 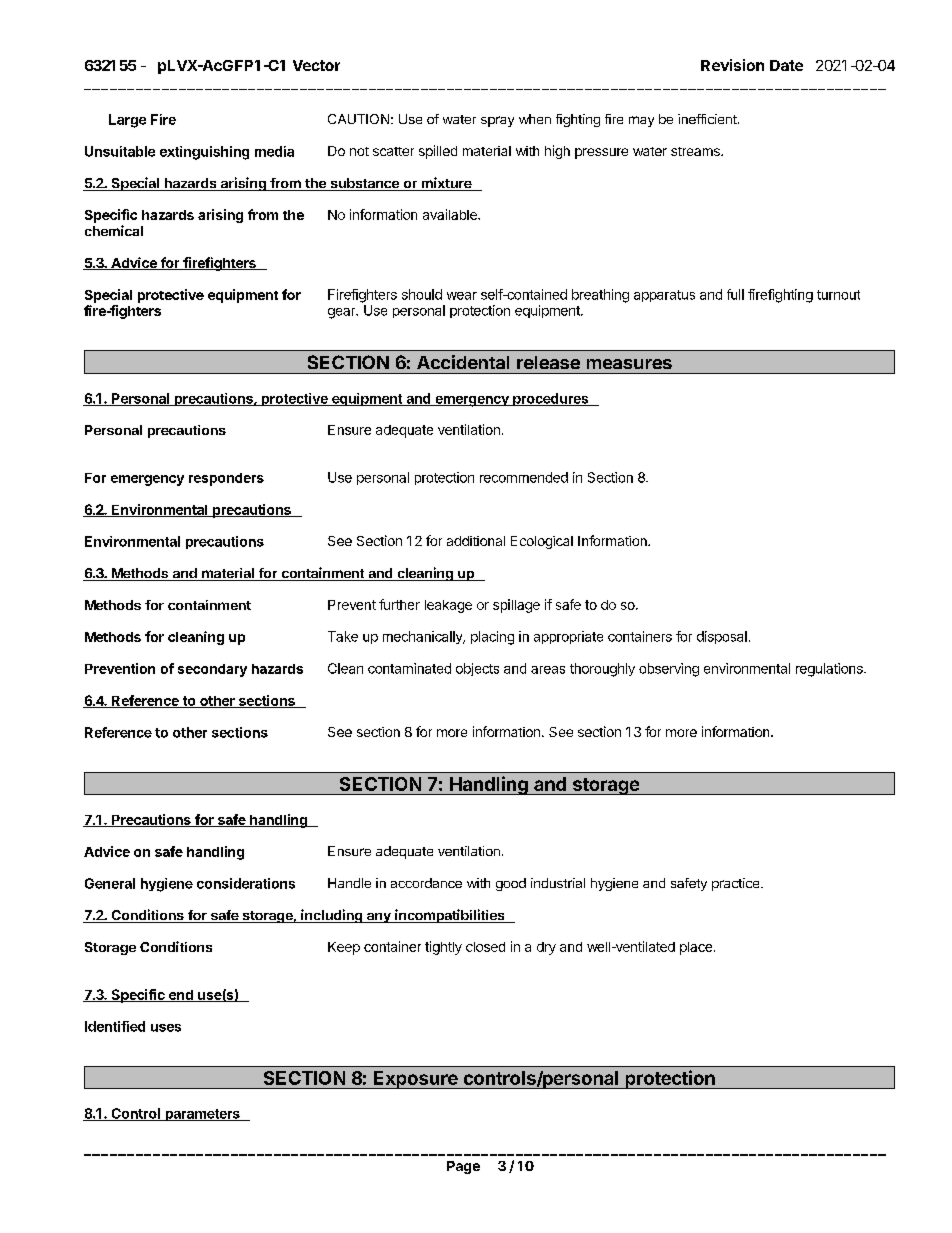 I want to click on place, so click(x=696, y=948).
